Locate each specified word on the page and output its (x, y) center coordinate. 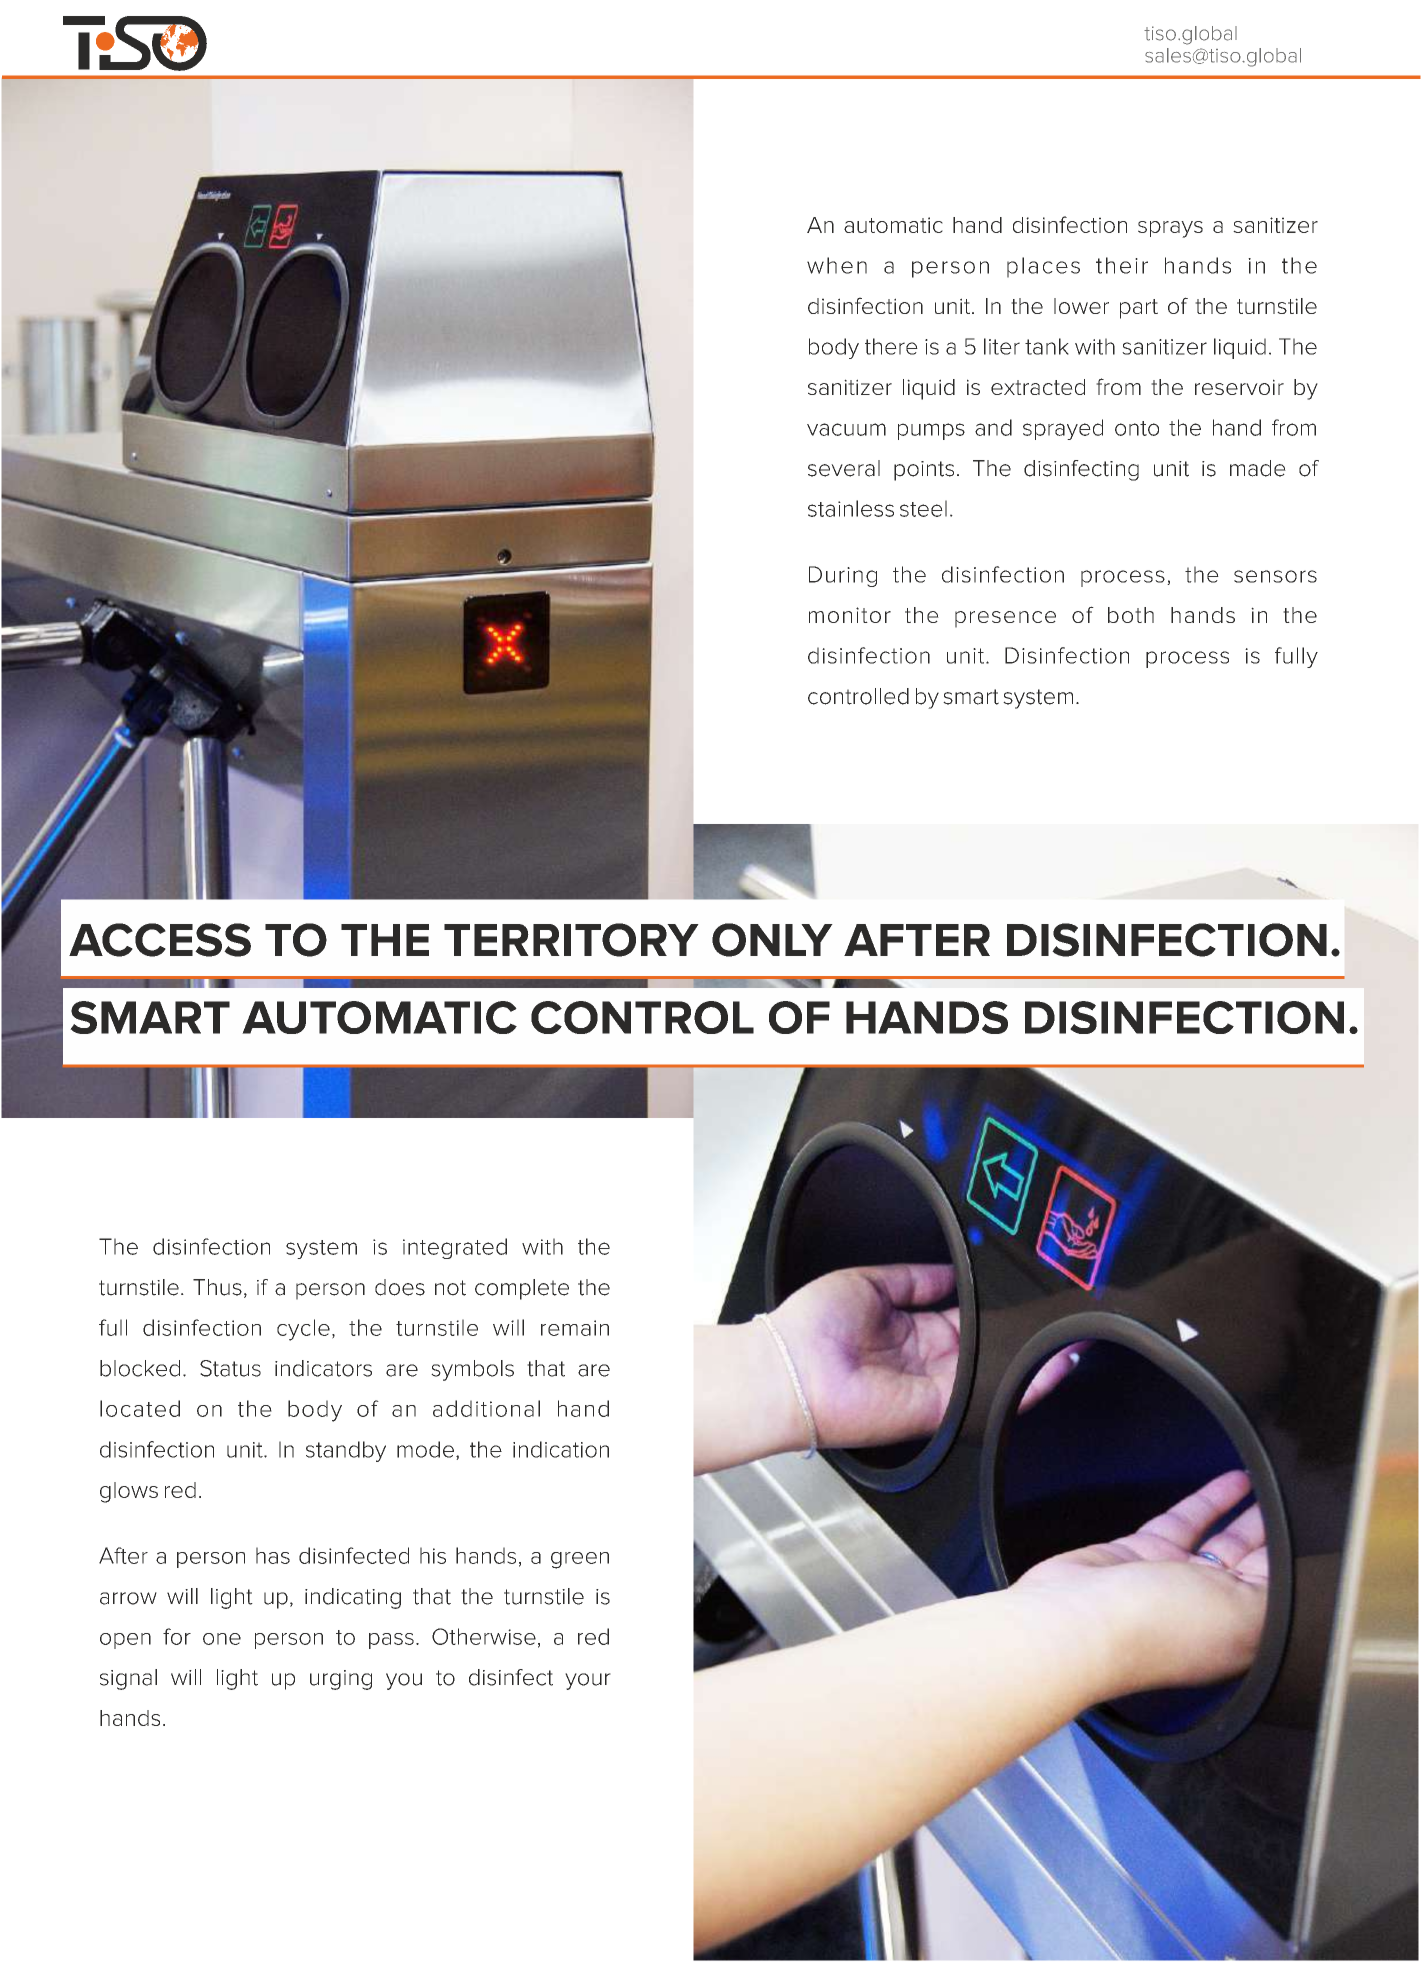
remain (575, 1328)
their (1122, 265)
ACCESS (160, 940)
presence (1005, 619)
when (837, 265)
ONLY (772, 940)
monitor (850, 615)
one (222, 1639)
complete (522, 1289)
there (891, 346)
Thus (217, 1287)
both (1131, 615)
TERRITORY (571, 940)
